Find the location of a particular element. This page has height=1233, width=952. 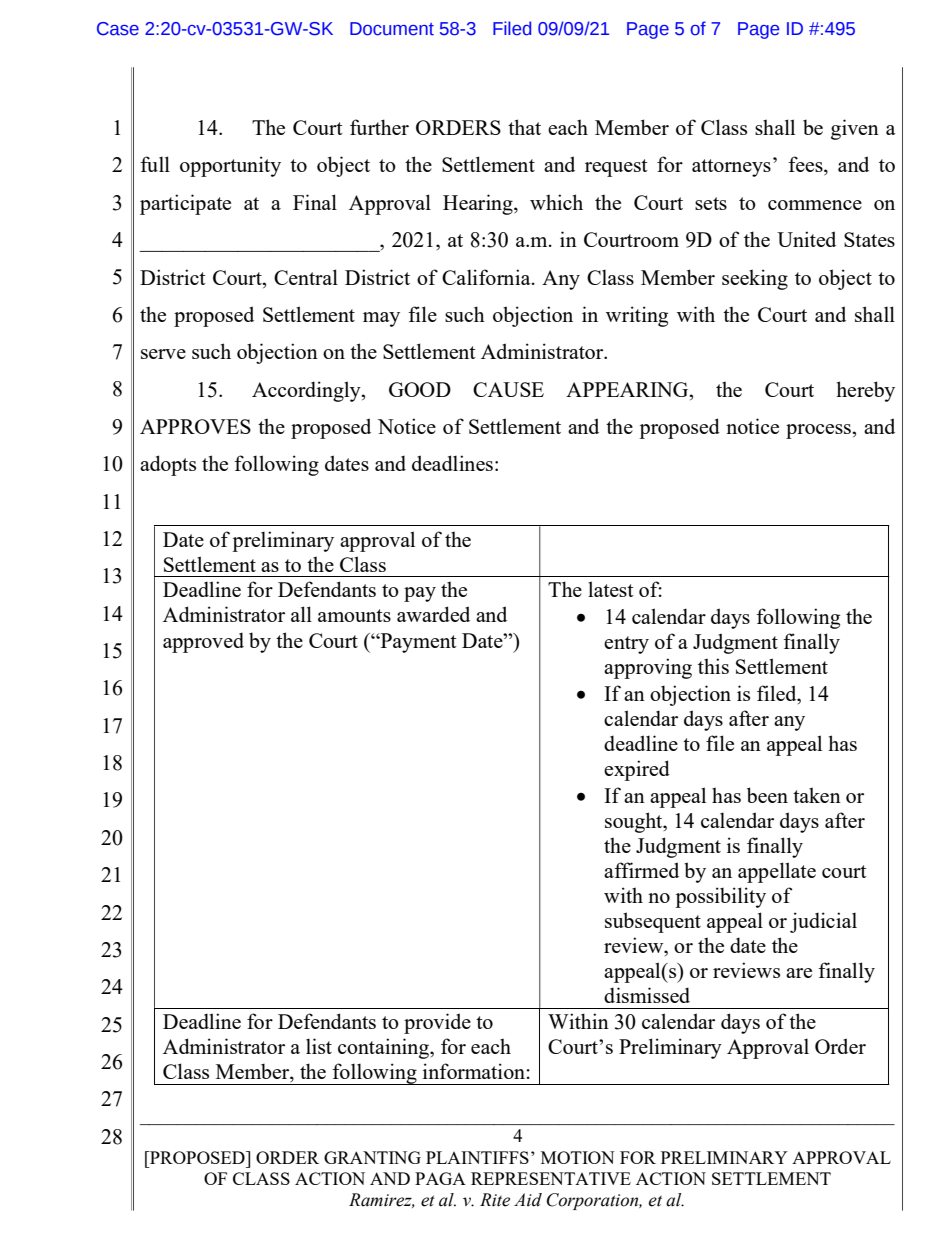

this is located at coordinates (713, 666).
